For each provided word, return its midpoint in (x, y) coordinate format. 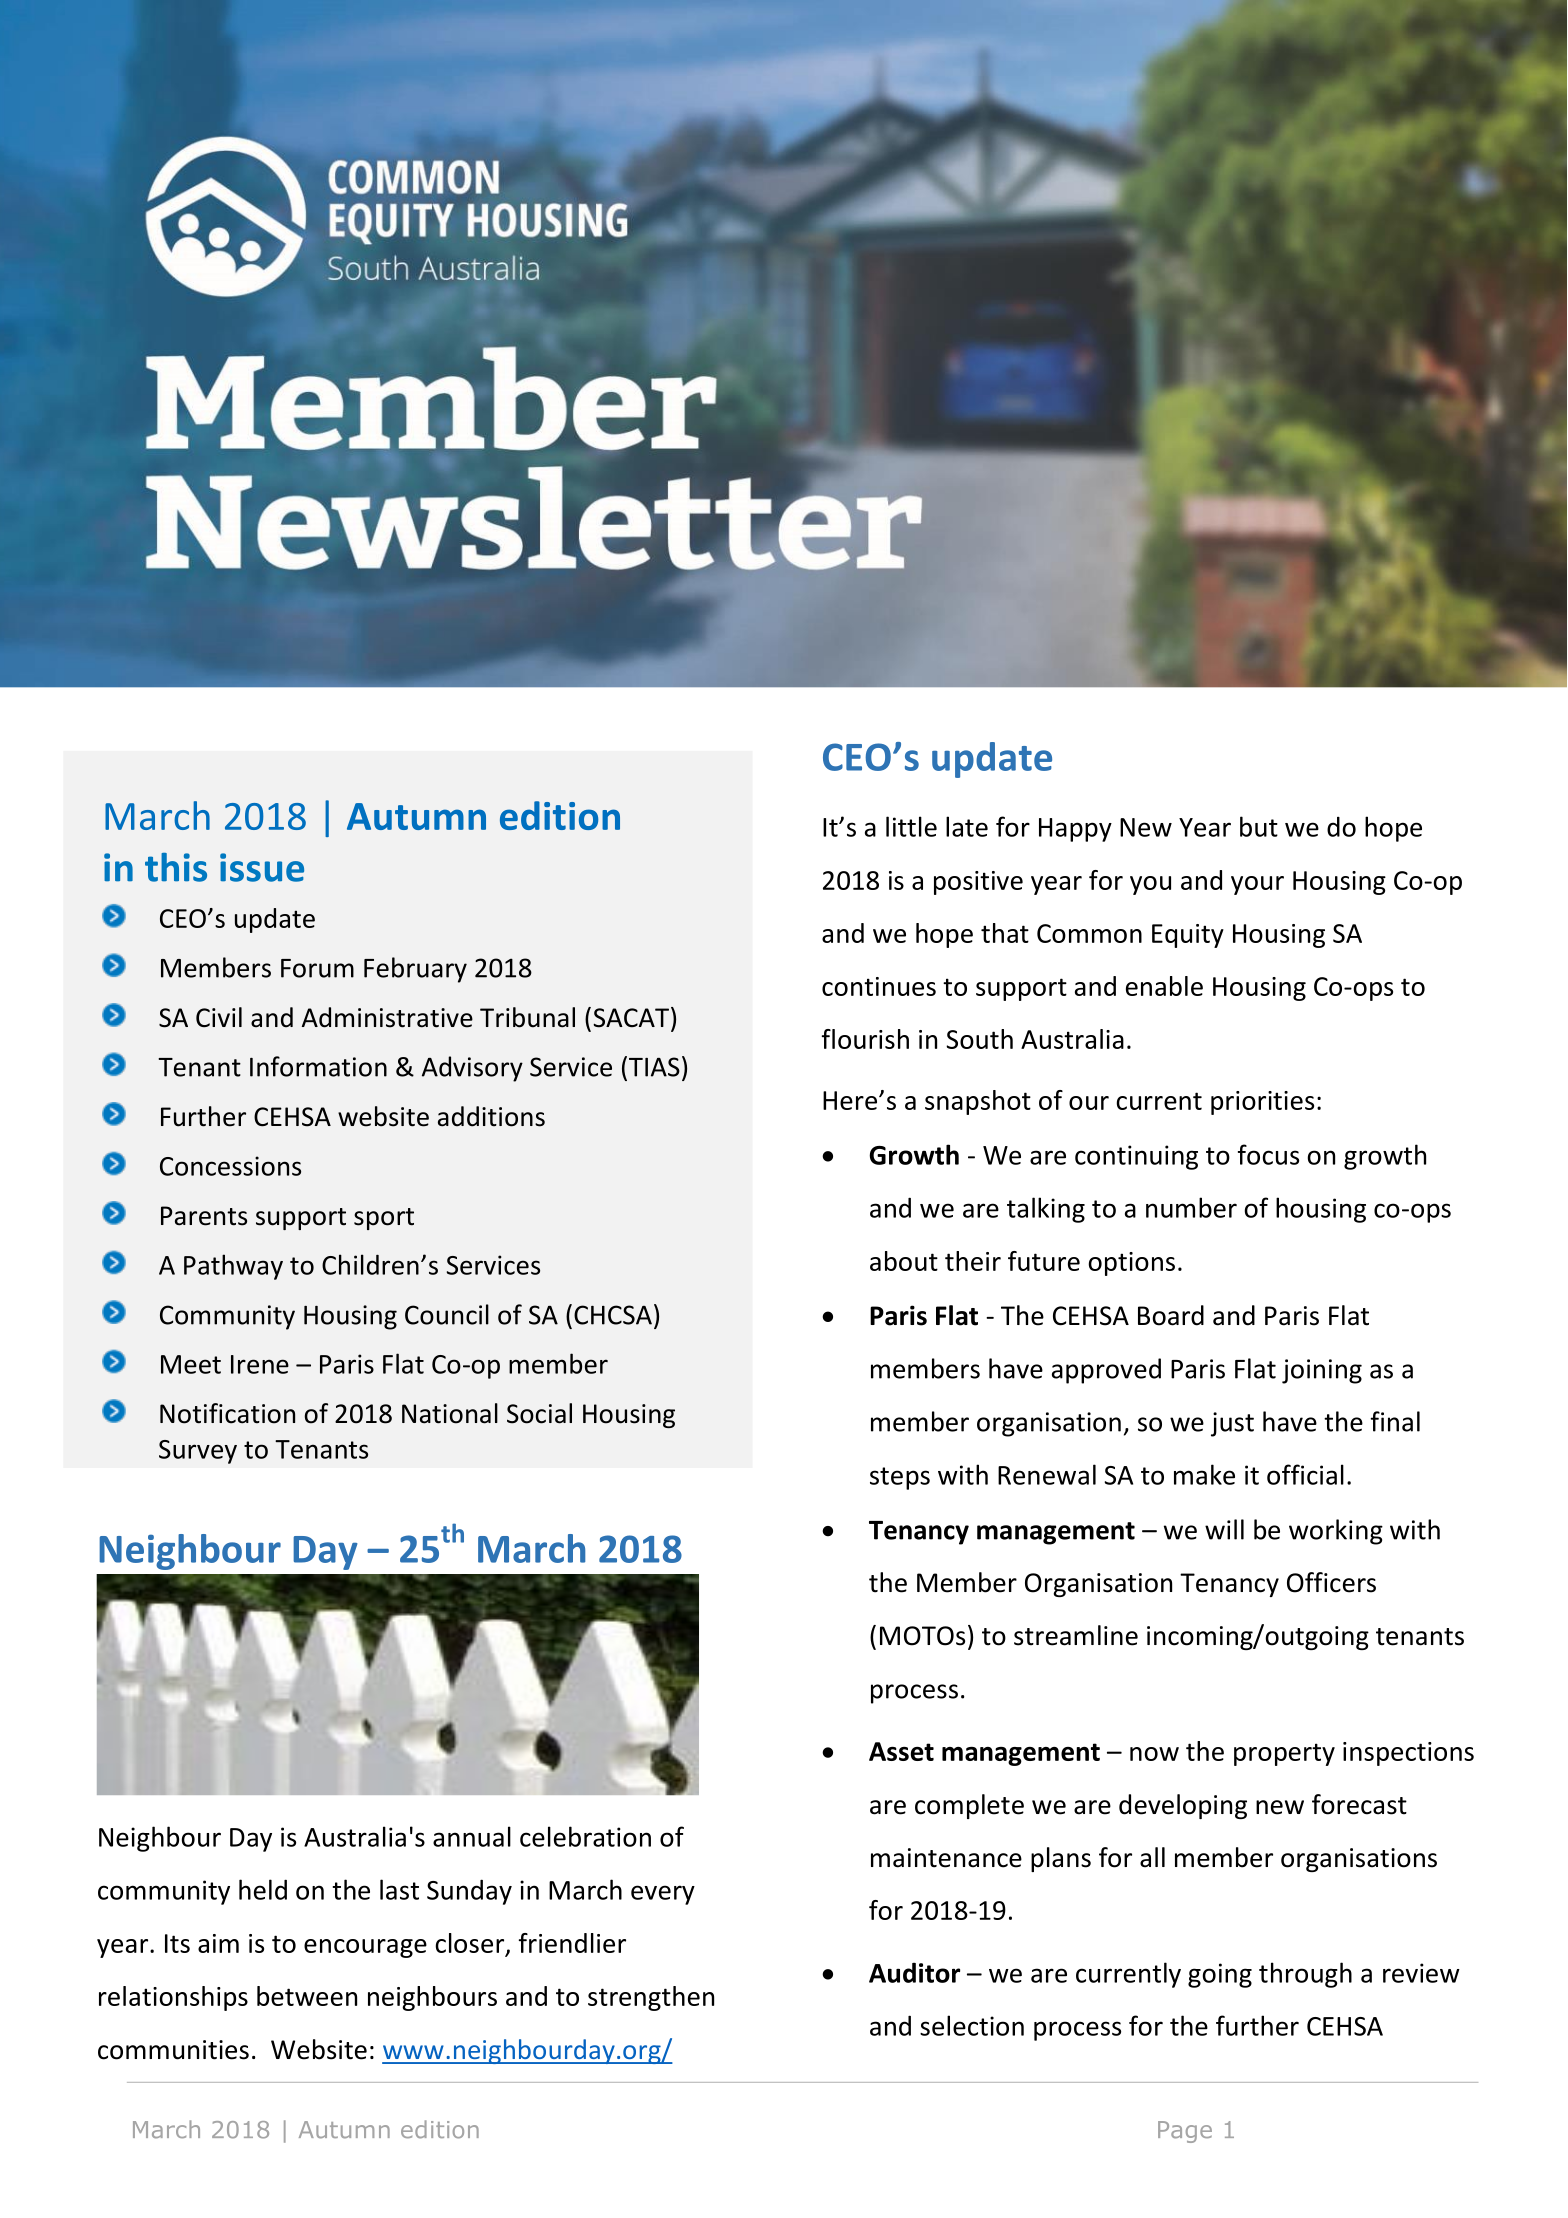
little (911, 826)
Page (1185, 2132)
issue (262, 867)
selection (972, 2025)
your (1257, 885)
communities (173, 2050)
